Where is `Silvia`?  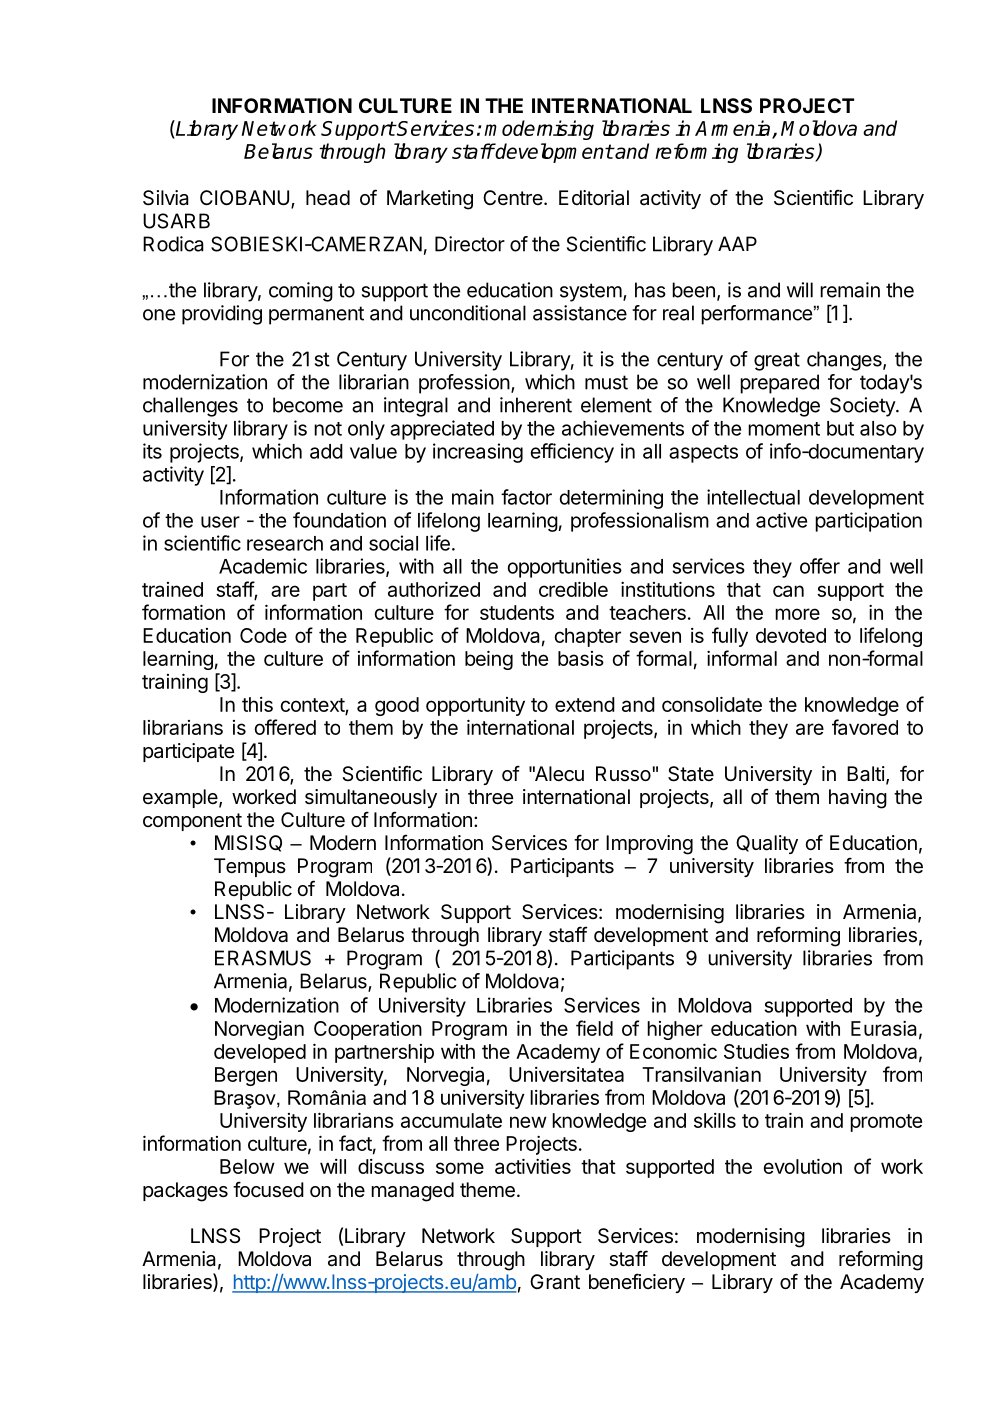
Silvia is located at coordinates (166, 198).
